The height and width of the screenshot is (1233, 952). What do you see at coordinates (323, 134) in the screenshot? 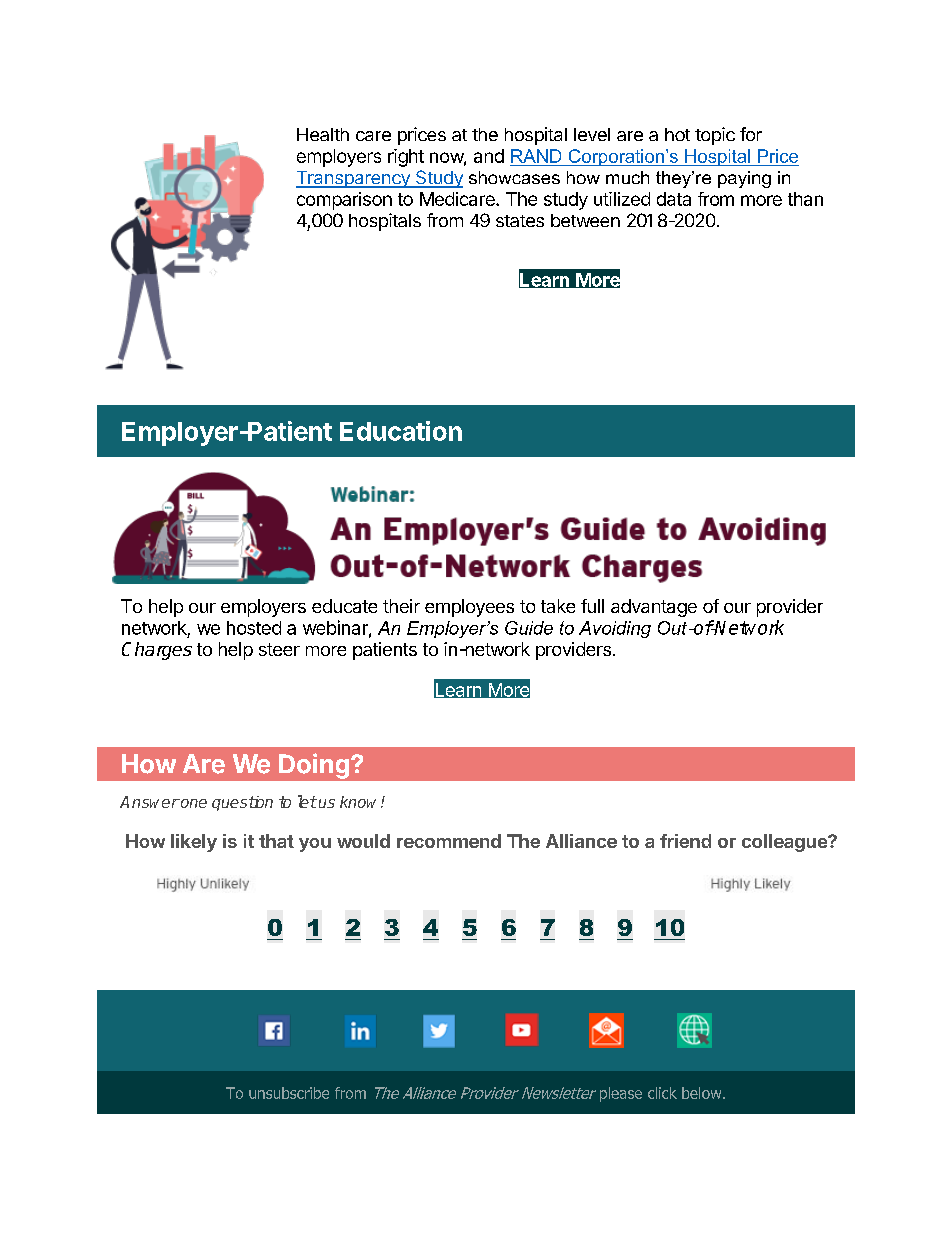
I see `Health` at bounding box center [323, 134].
